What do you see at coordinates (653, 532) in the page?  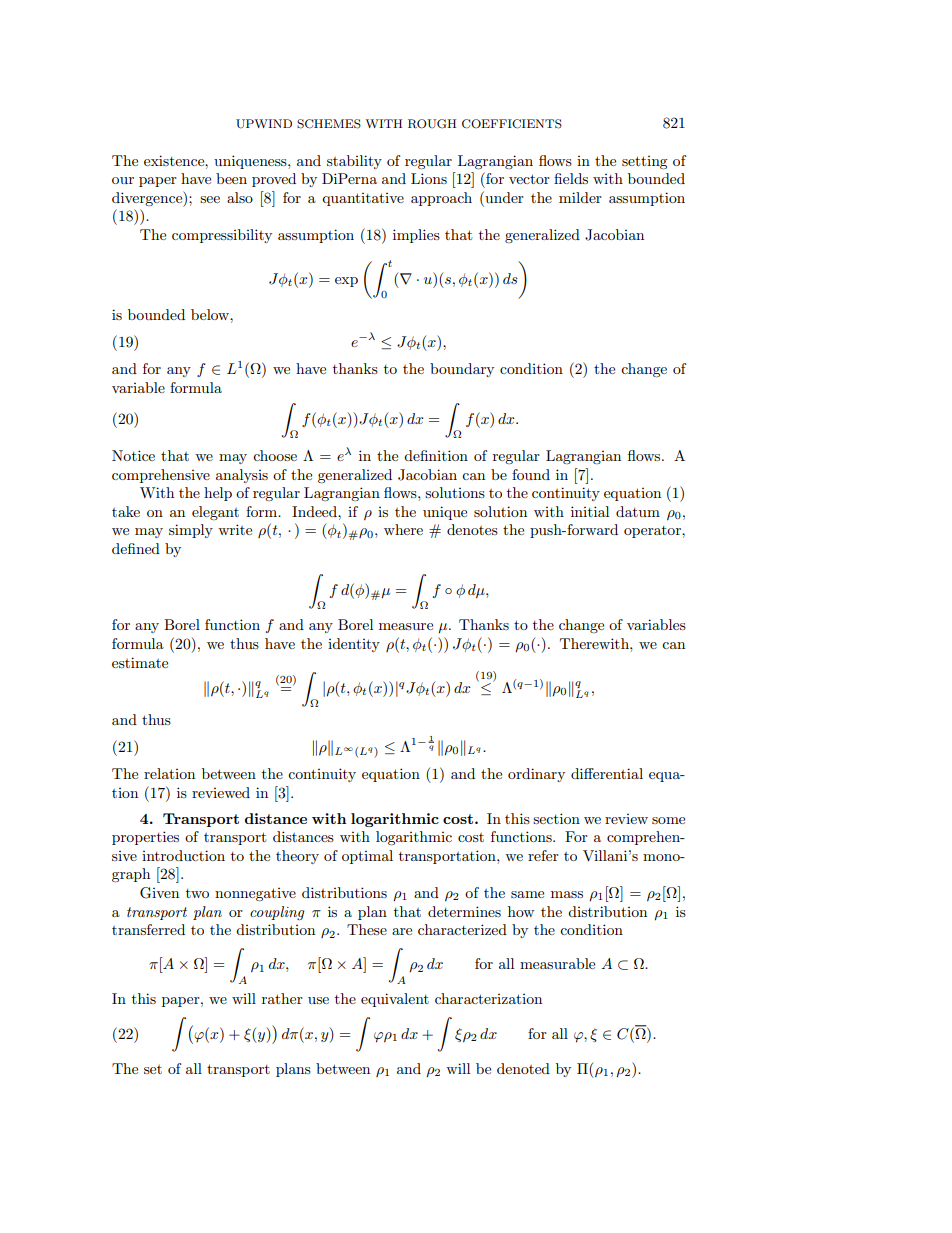 I see `operator` at bounding box center [653, 532].
